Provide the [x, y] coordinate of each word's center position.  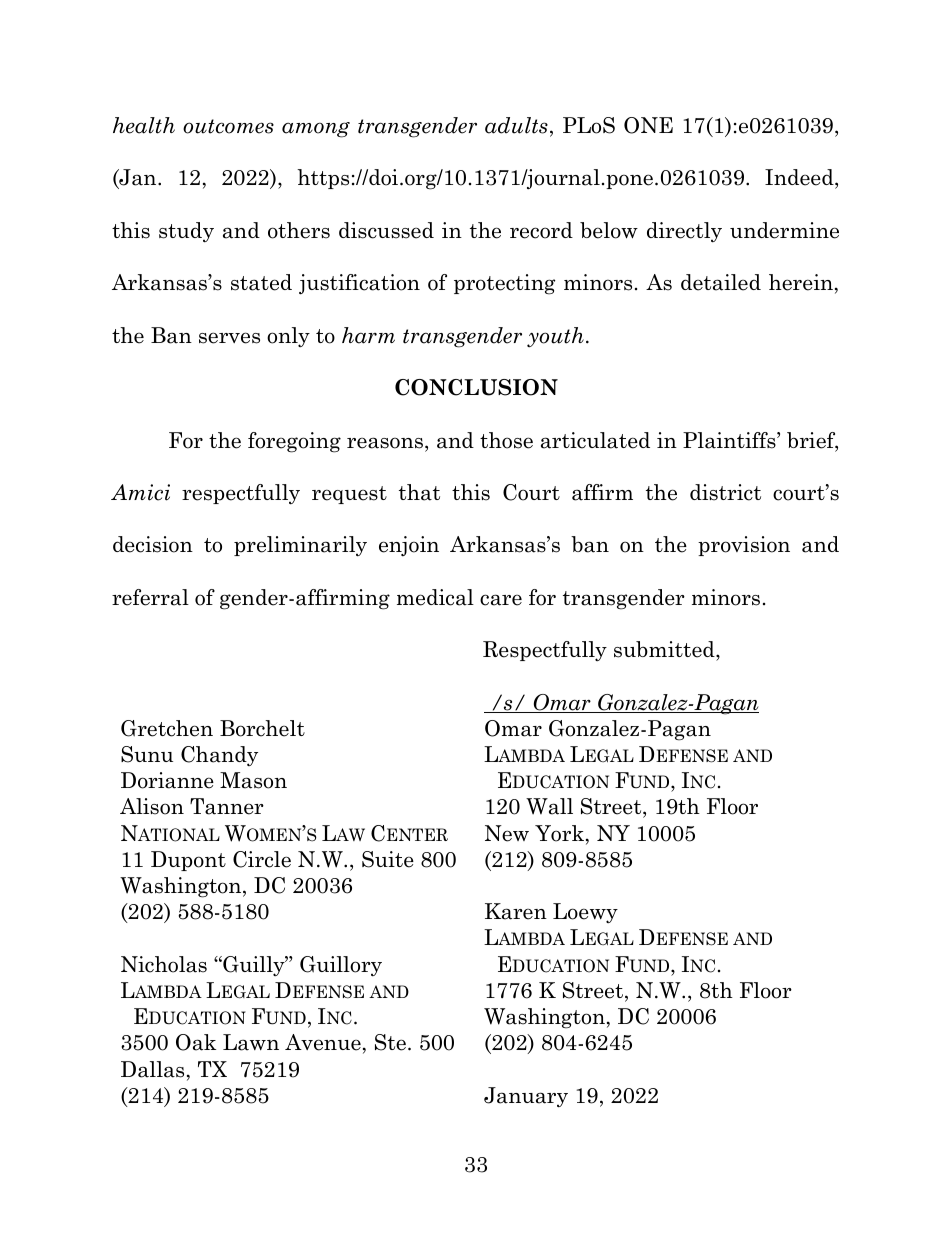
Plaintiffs [730, 440]
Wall [549, 806]
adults [516, 125]
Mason [253, 780]
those [506, 440]
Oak [196, 1042]
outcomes [228, 126]
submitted [665, 649]
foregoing [294, 442]
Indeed [800, 179]
